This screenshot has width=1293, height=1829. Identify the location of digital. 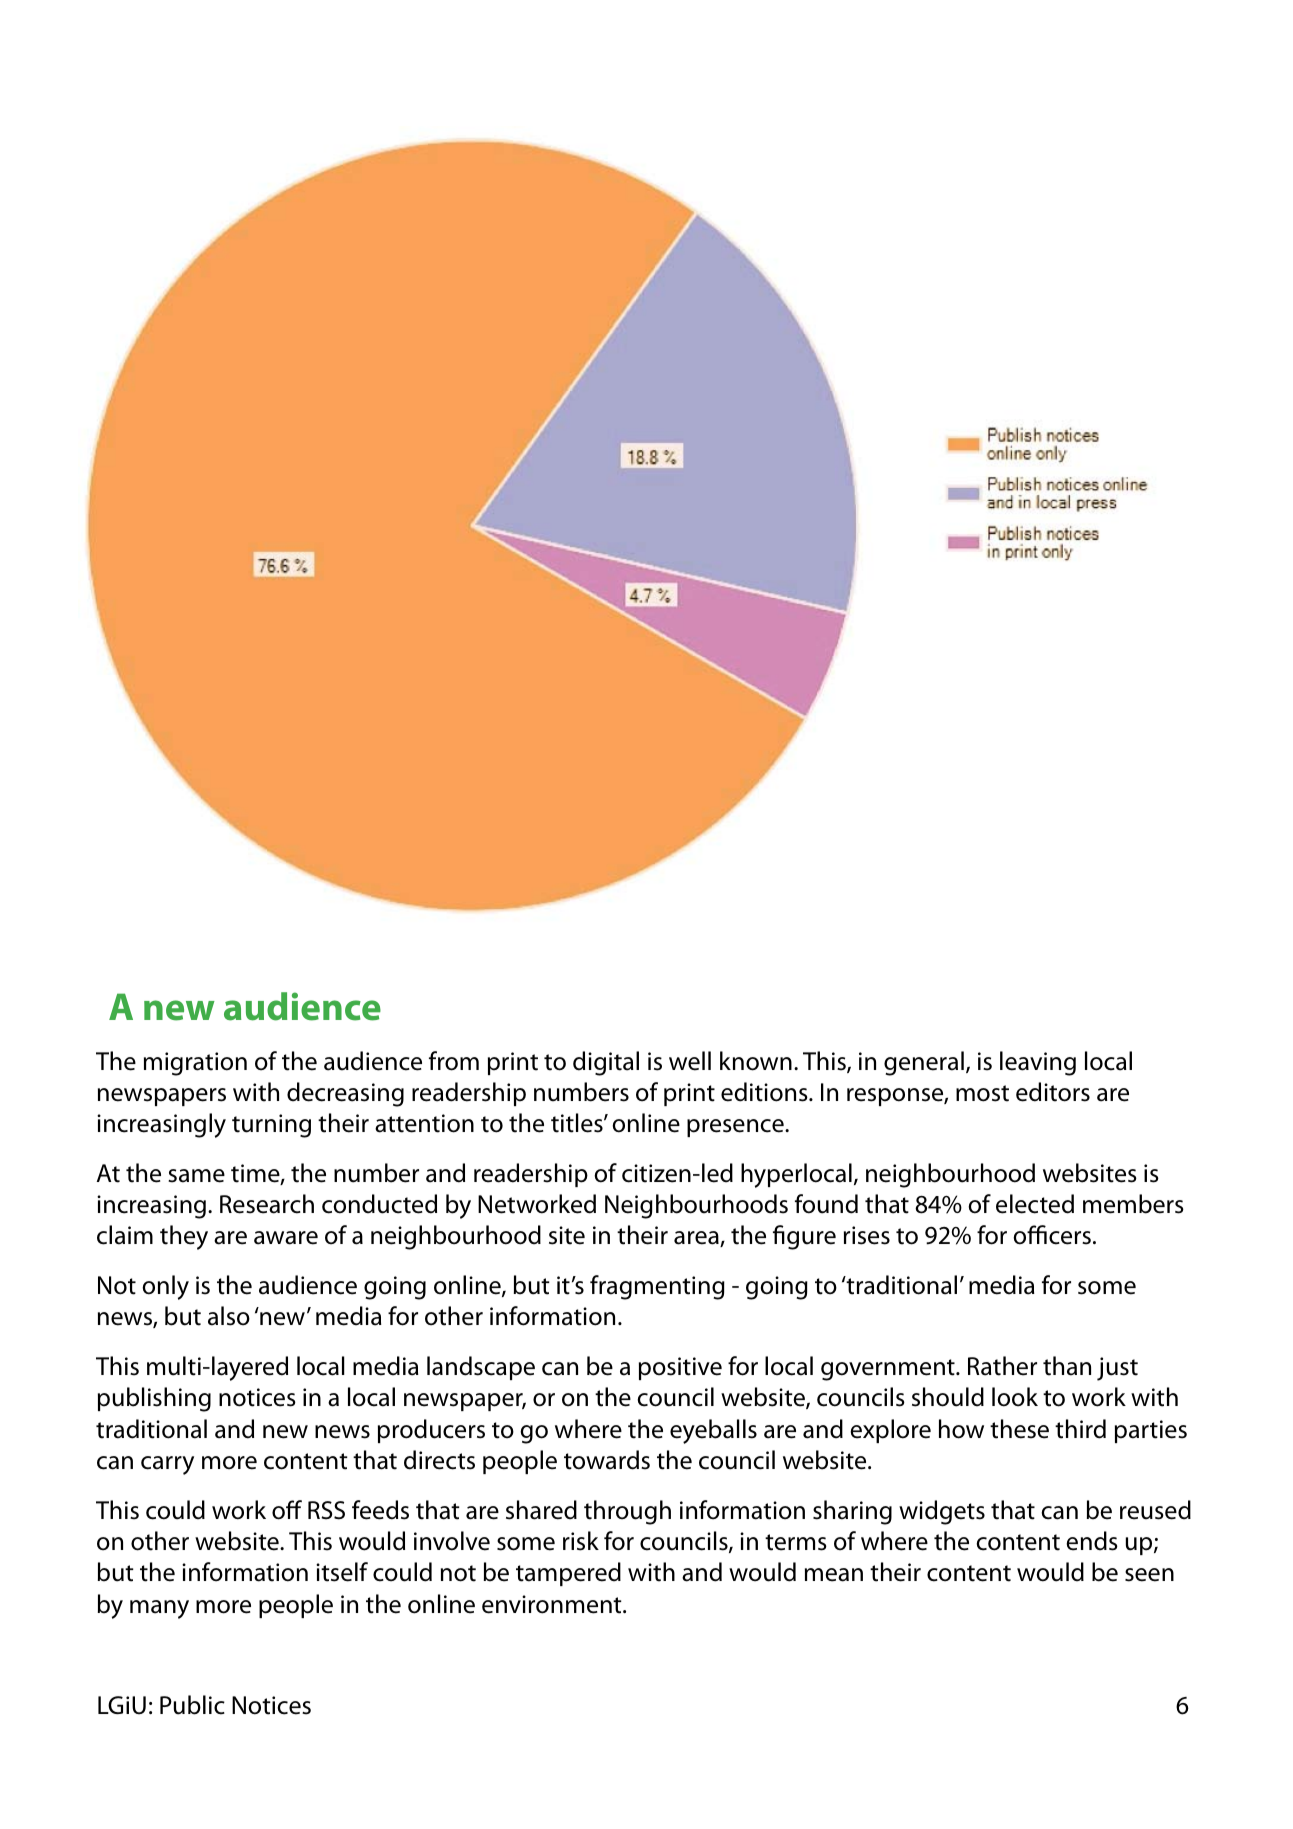
(606, 1063).
